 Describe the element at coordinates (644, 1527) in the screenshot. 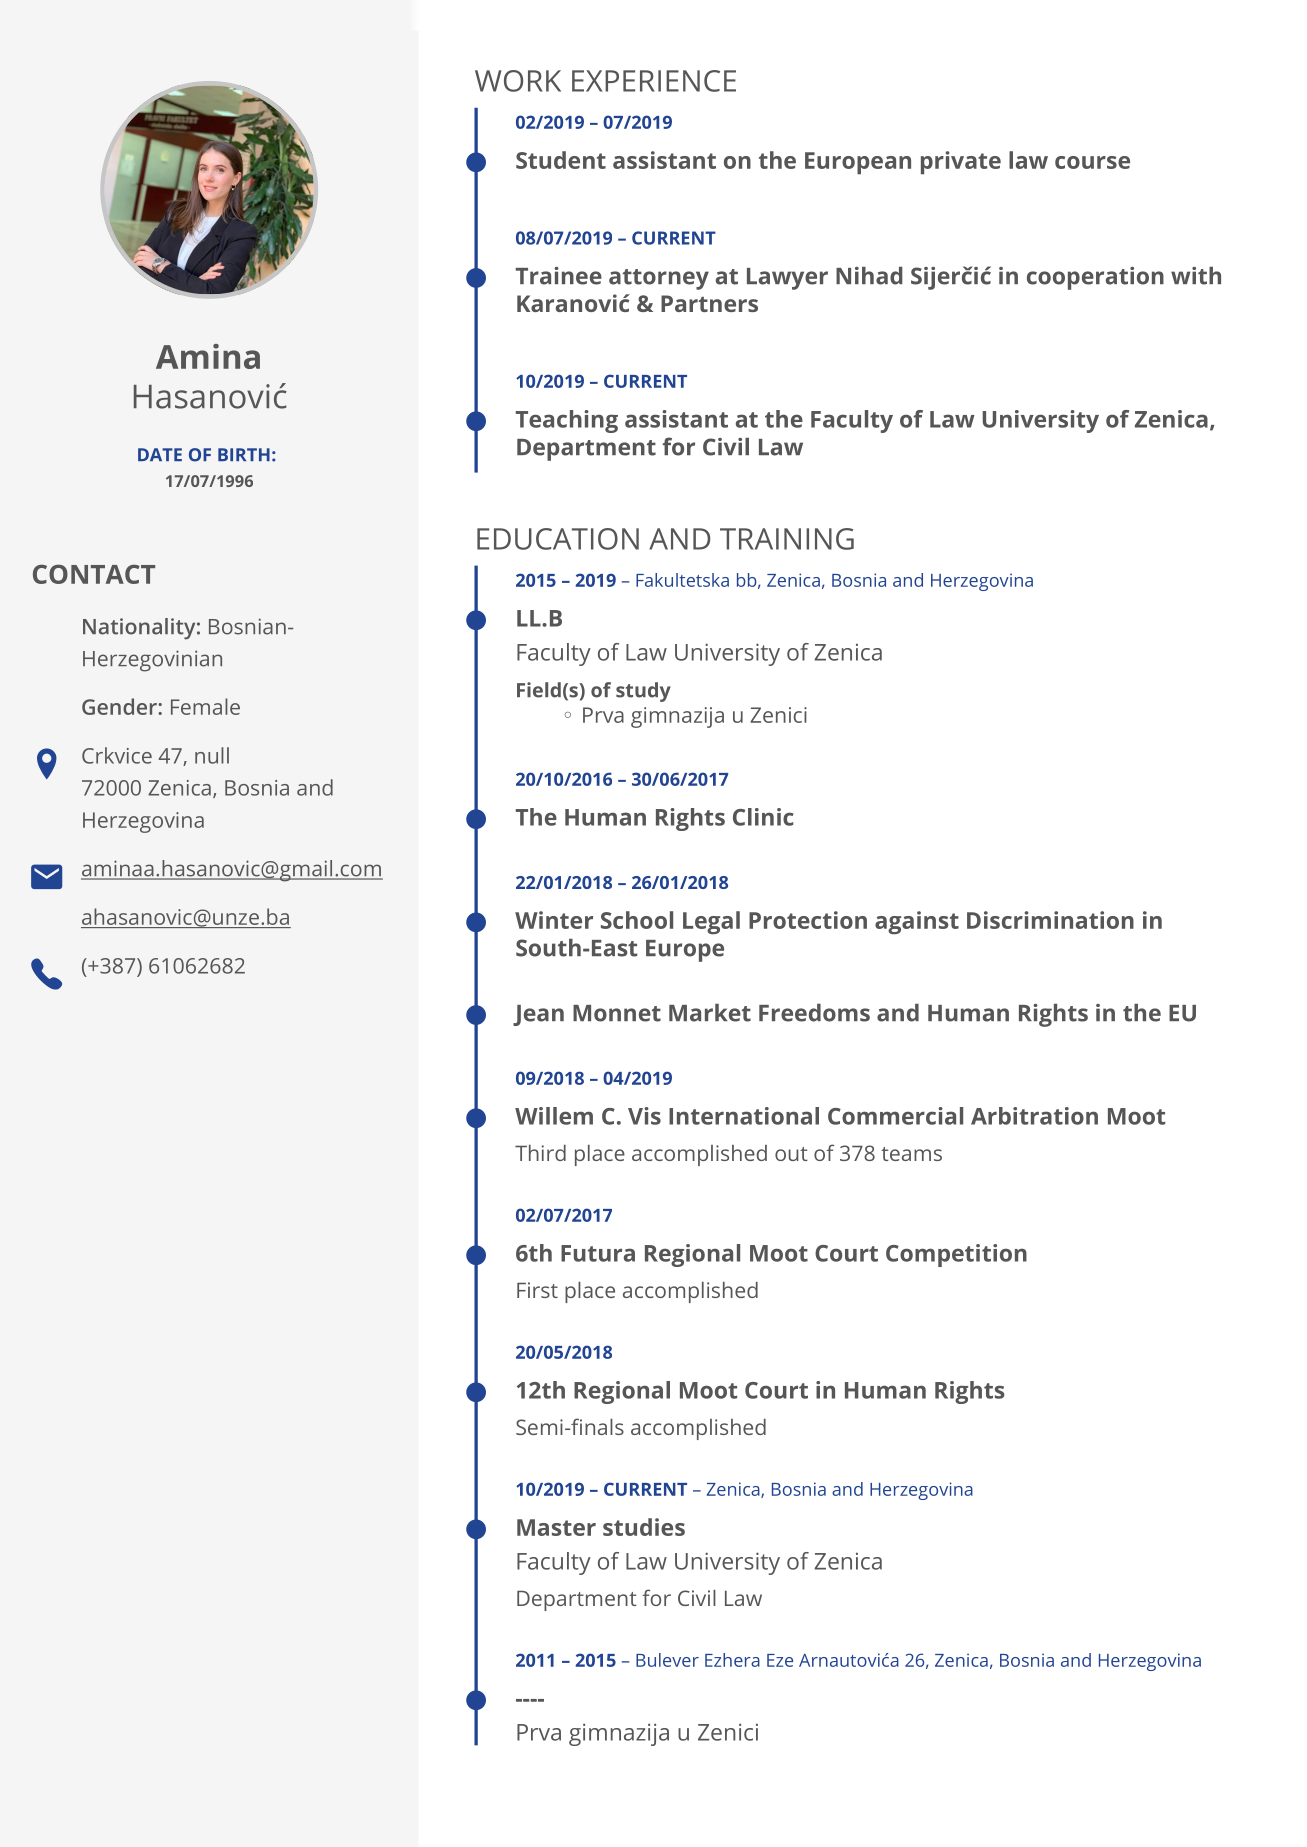

I see `studies` at that location.
